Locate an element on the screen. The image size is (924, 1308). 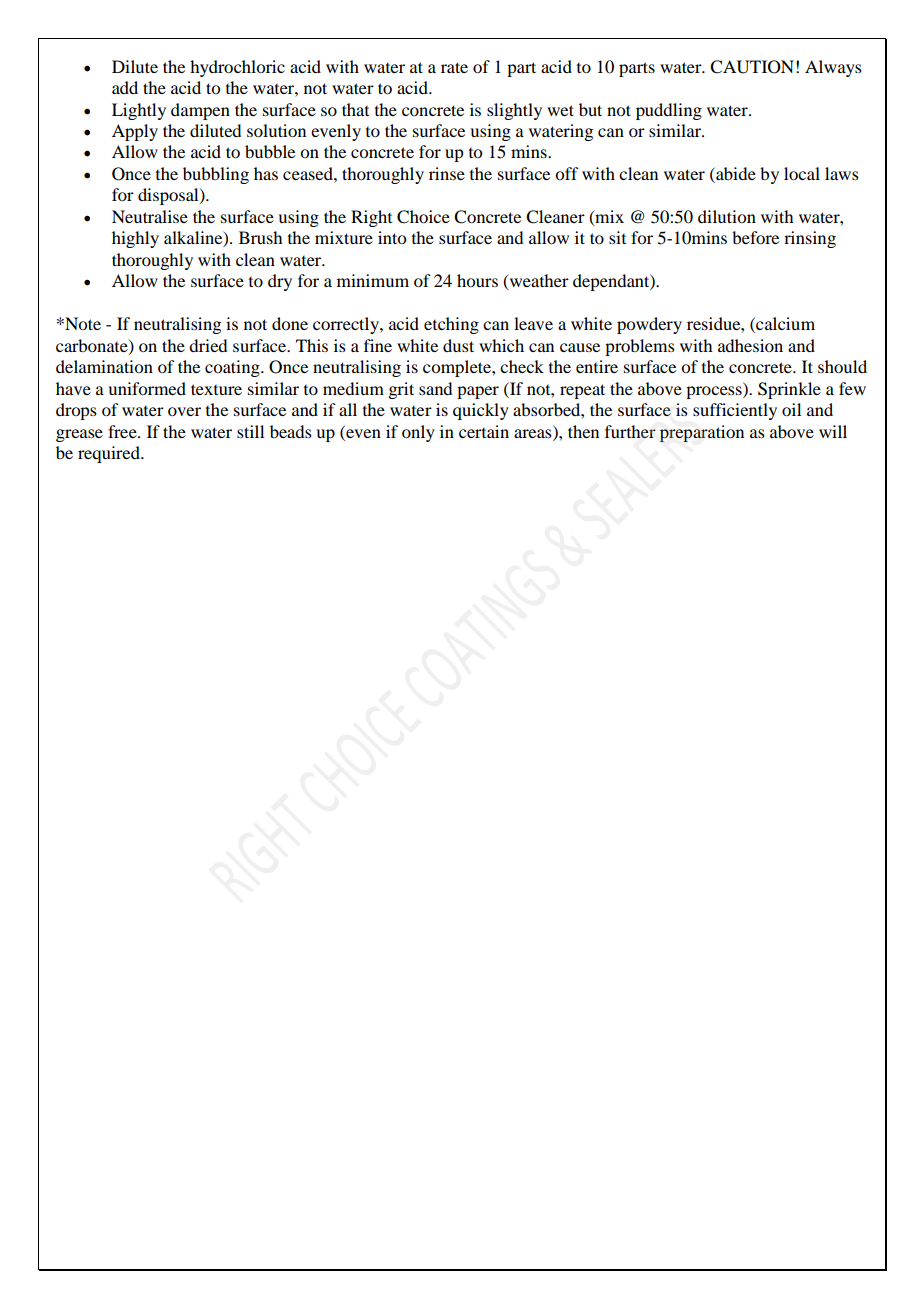
certain is located at coordinates (484, 431).
